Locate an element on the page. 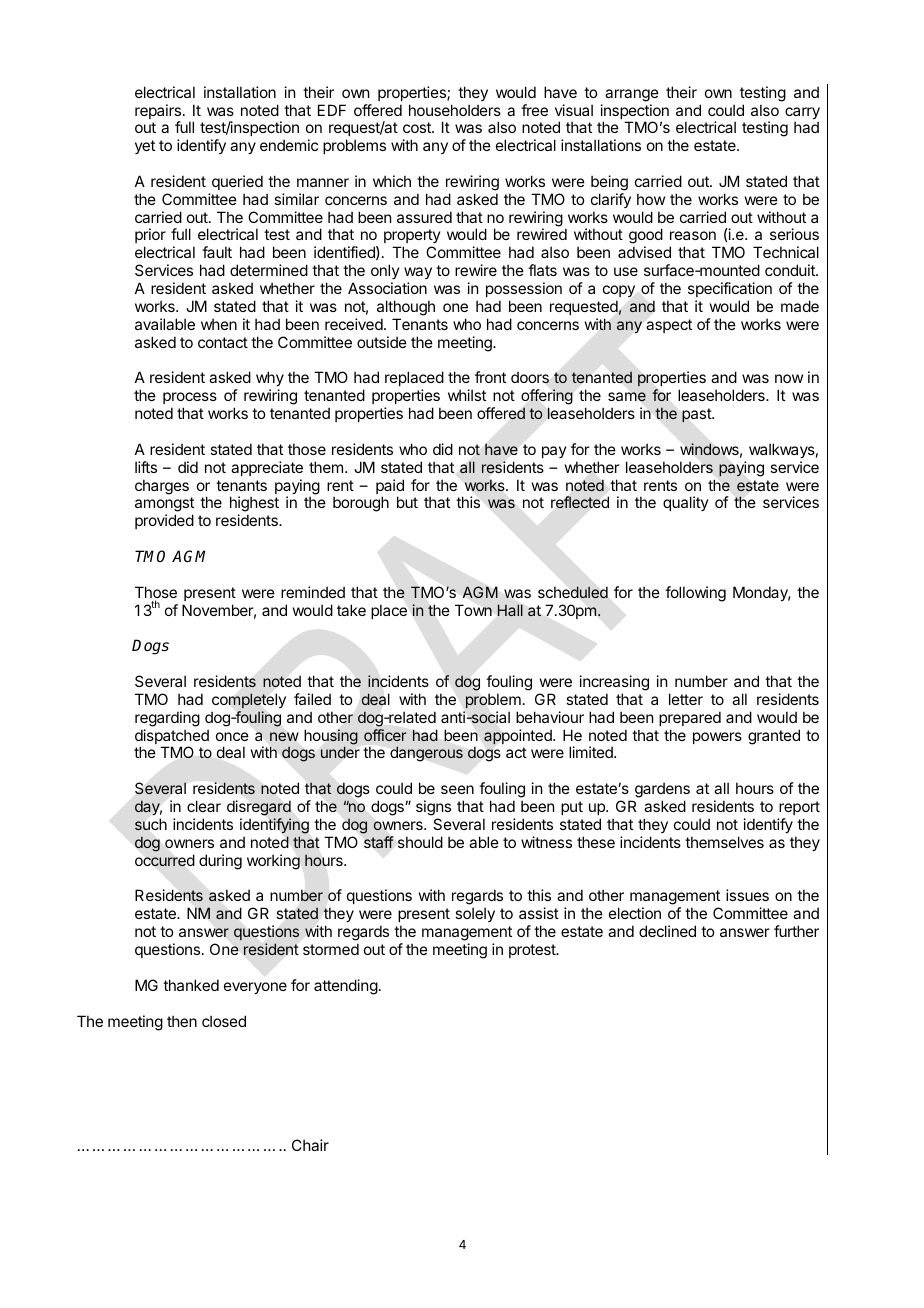 This page has height=1308, width=924. past is located at coordinates (697, 415).
